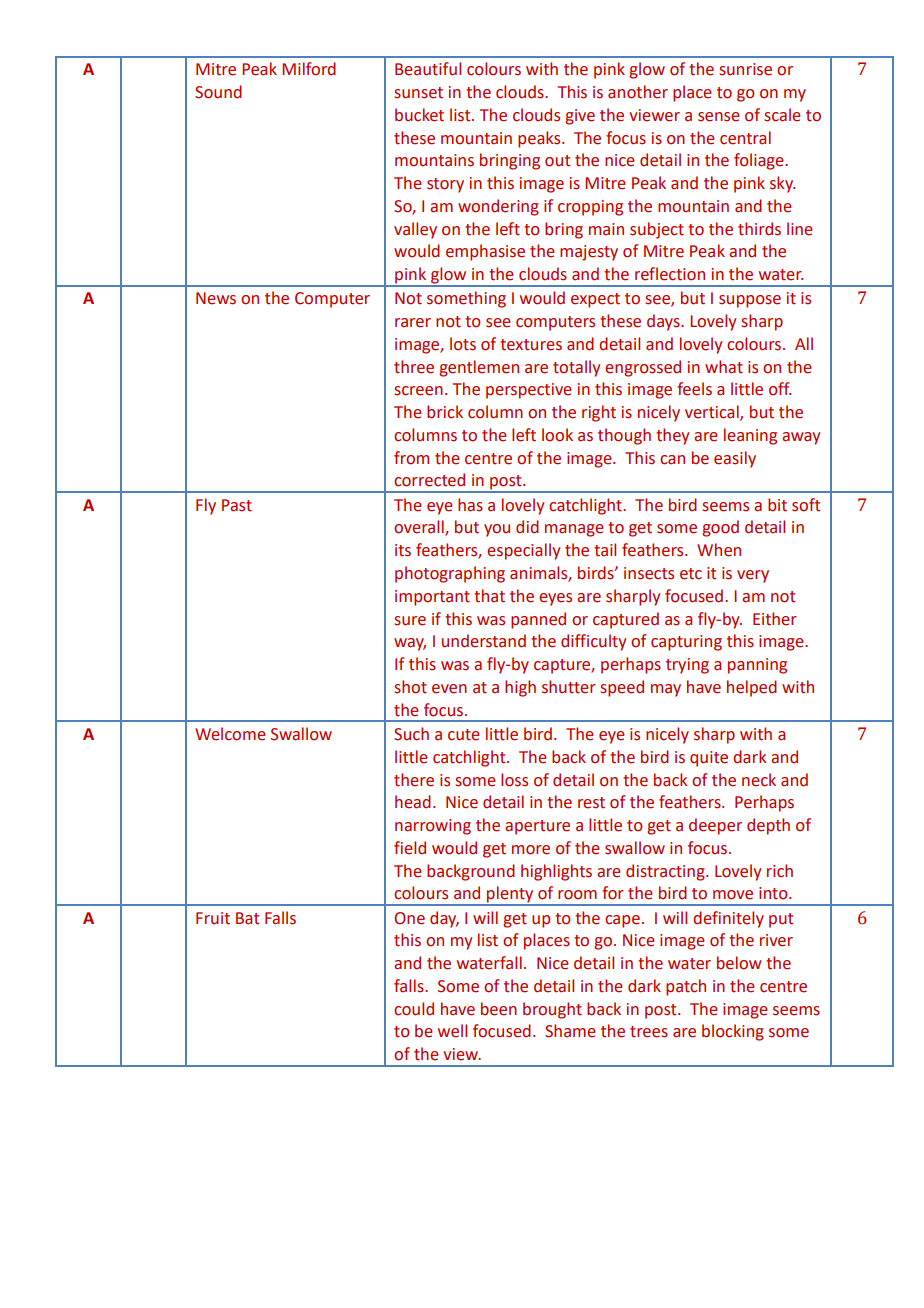 The image size is (924, 1308). I want to click on sense, so click(719, 117).
